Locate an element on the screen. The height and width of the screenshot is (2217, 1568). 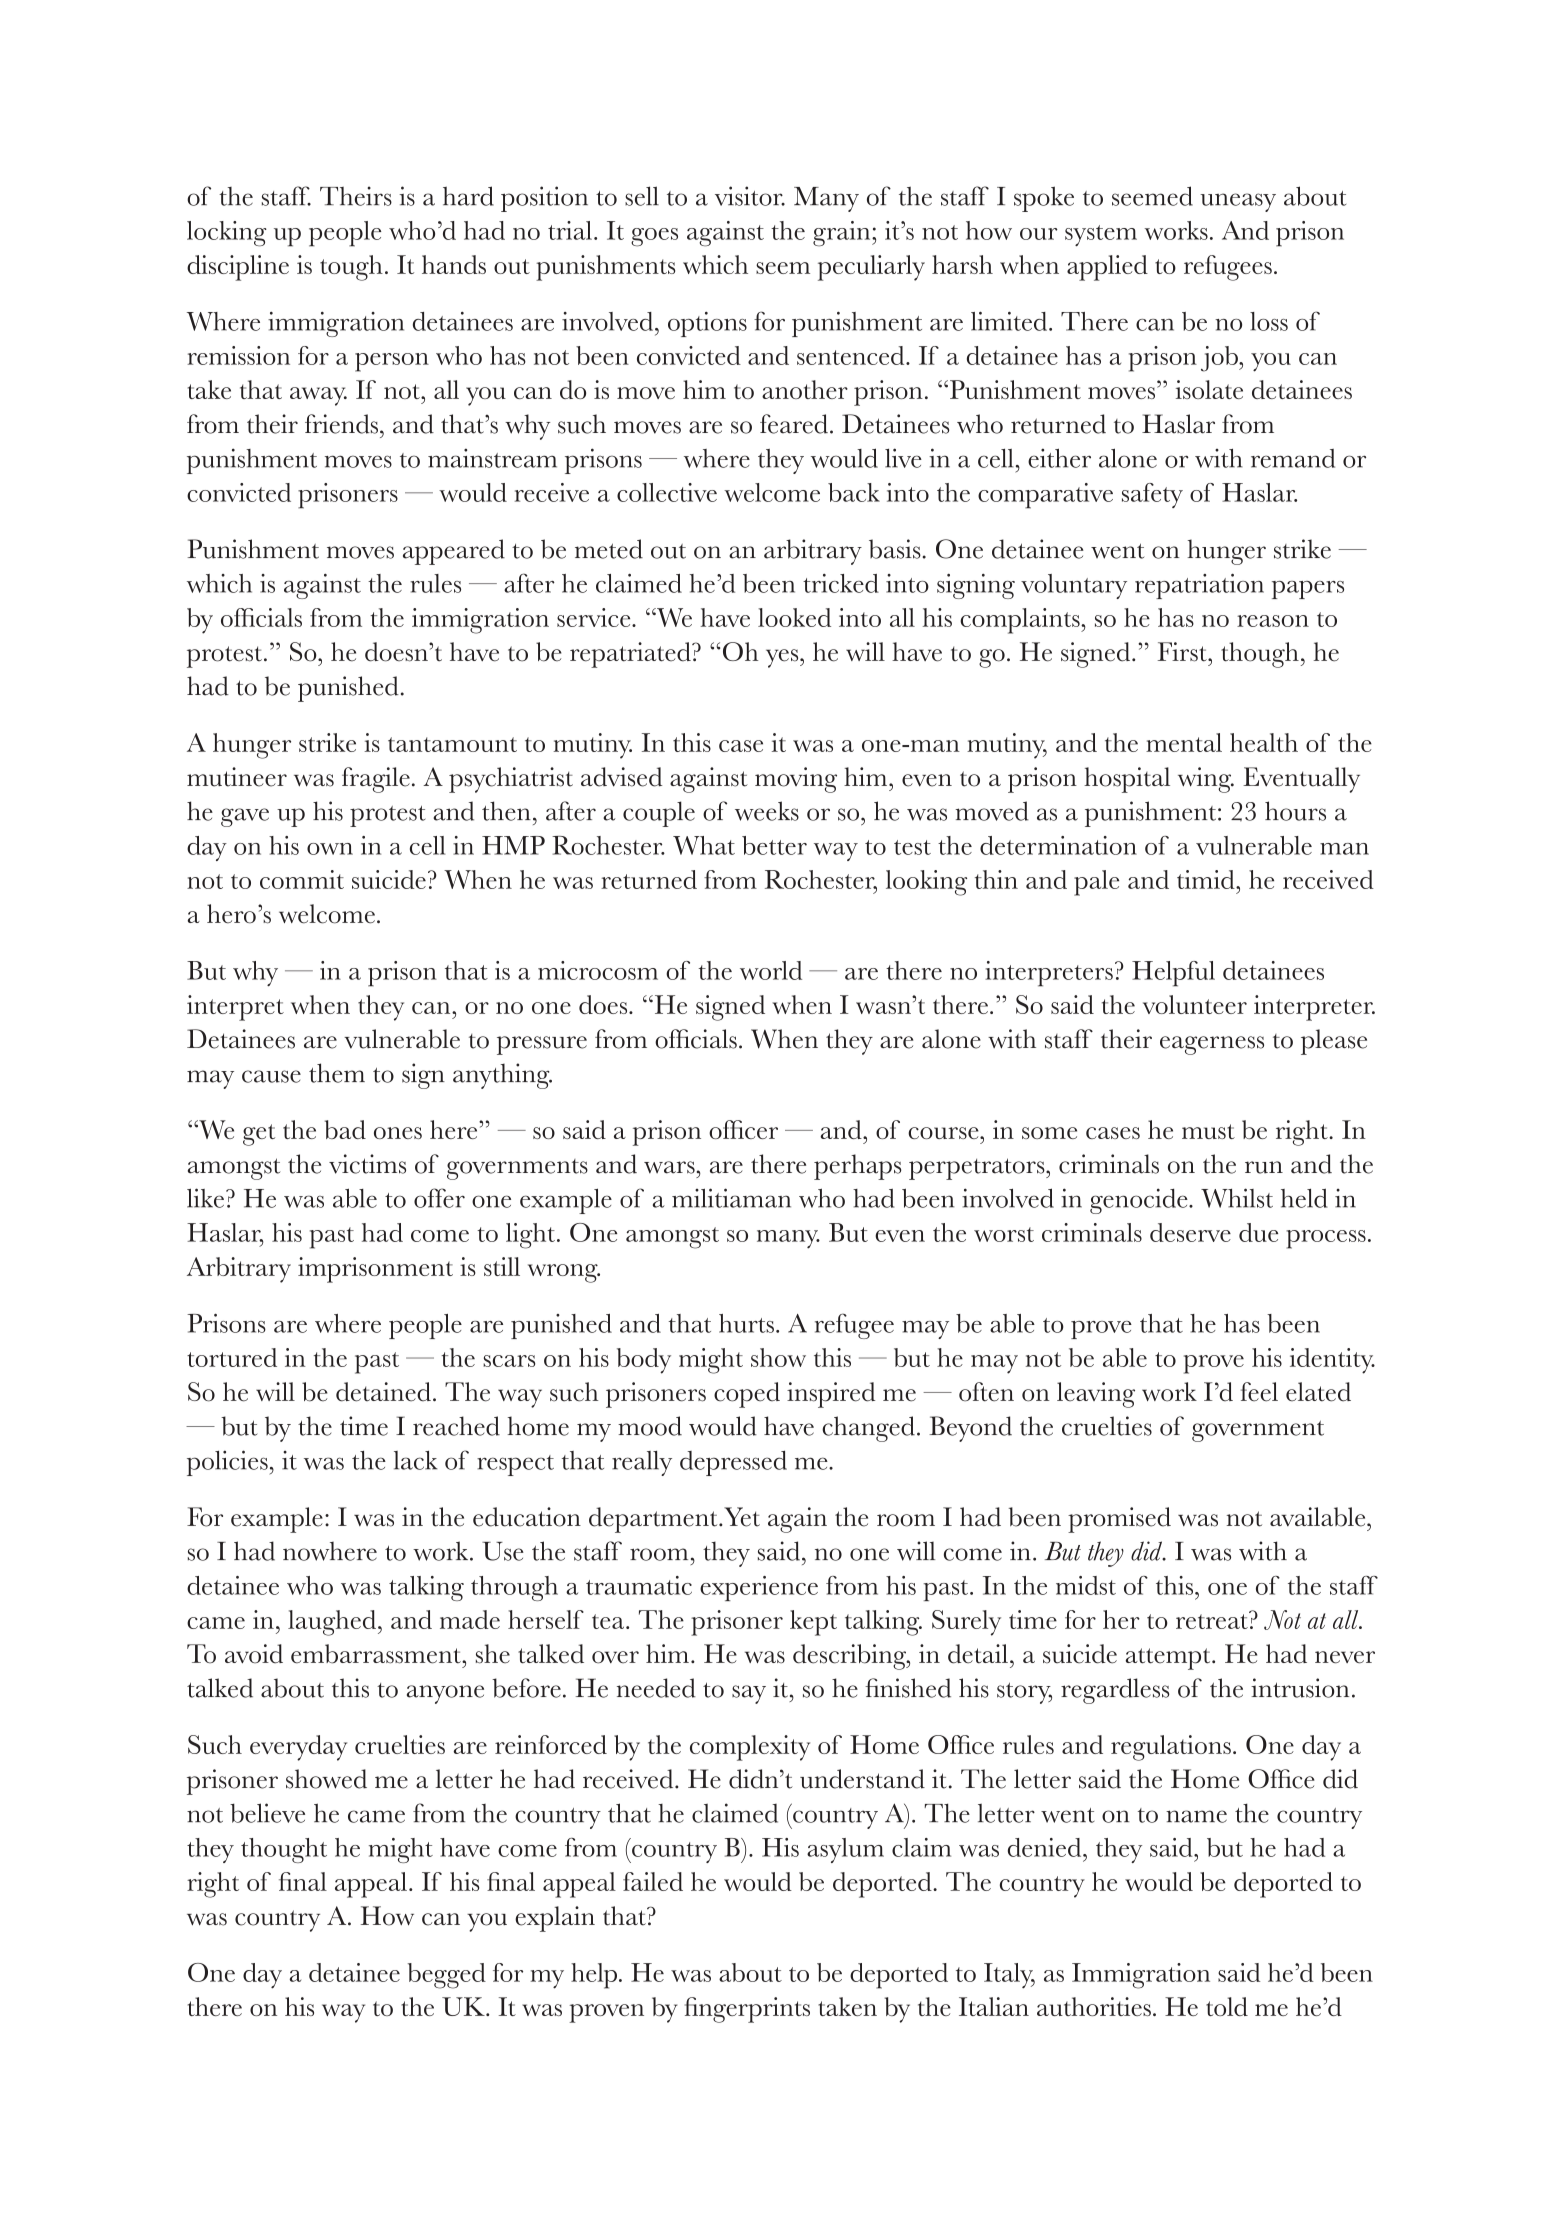
commit is located at coordinates (302, 879).
